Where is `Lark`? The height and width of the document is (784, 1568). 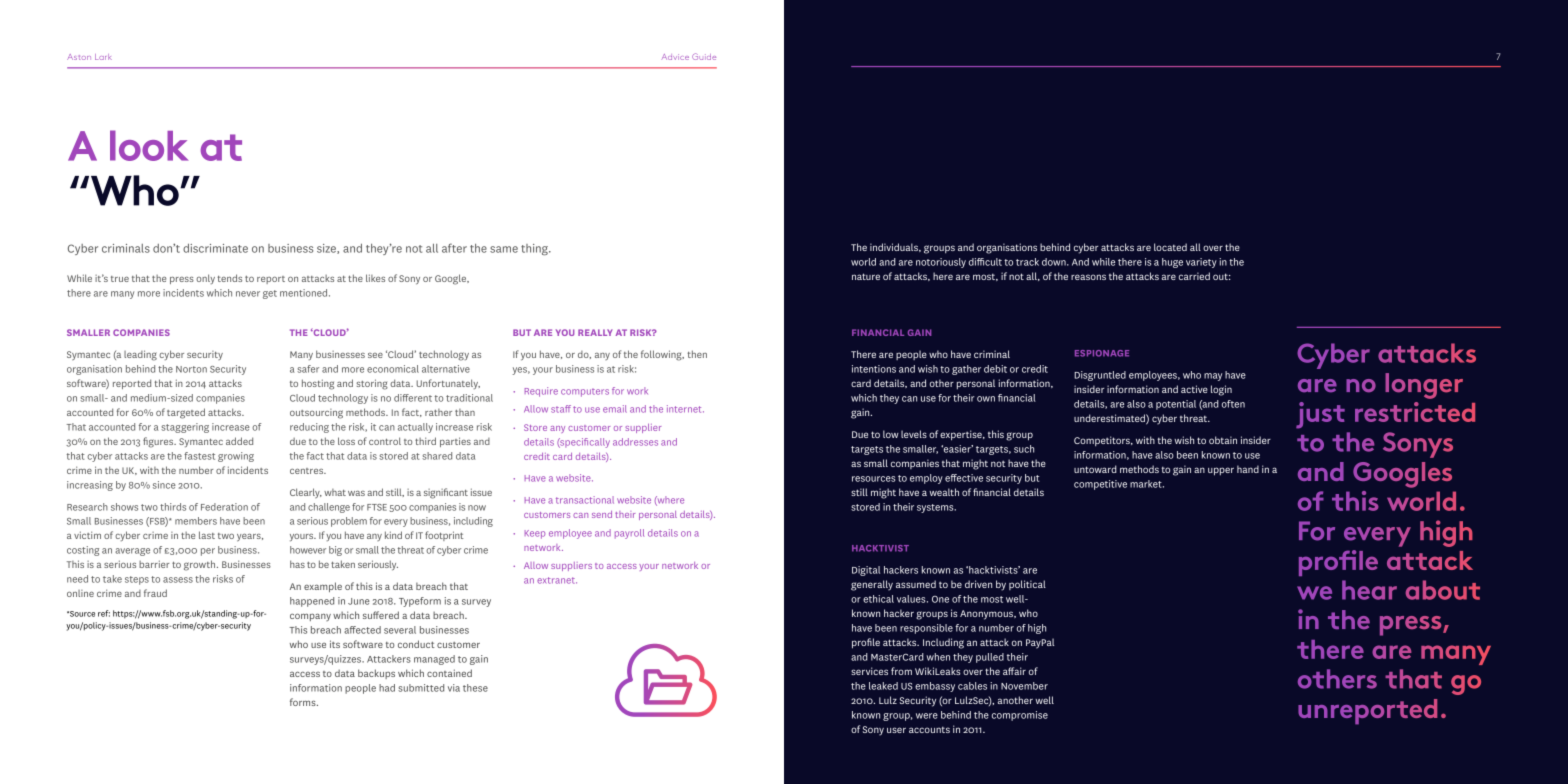 Lark is located at coordinates (103, 57).
